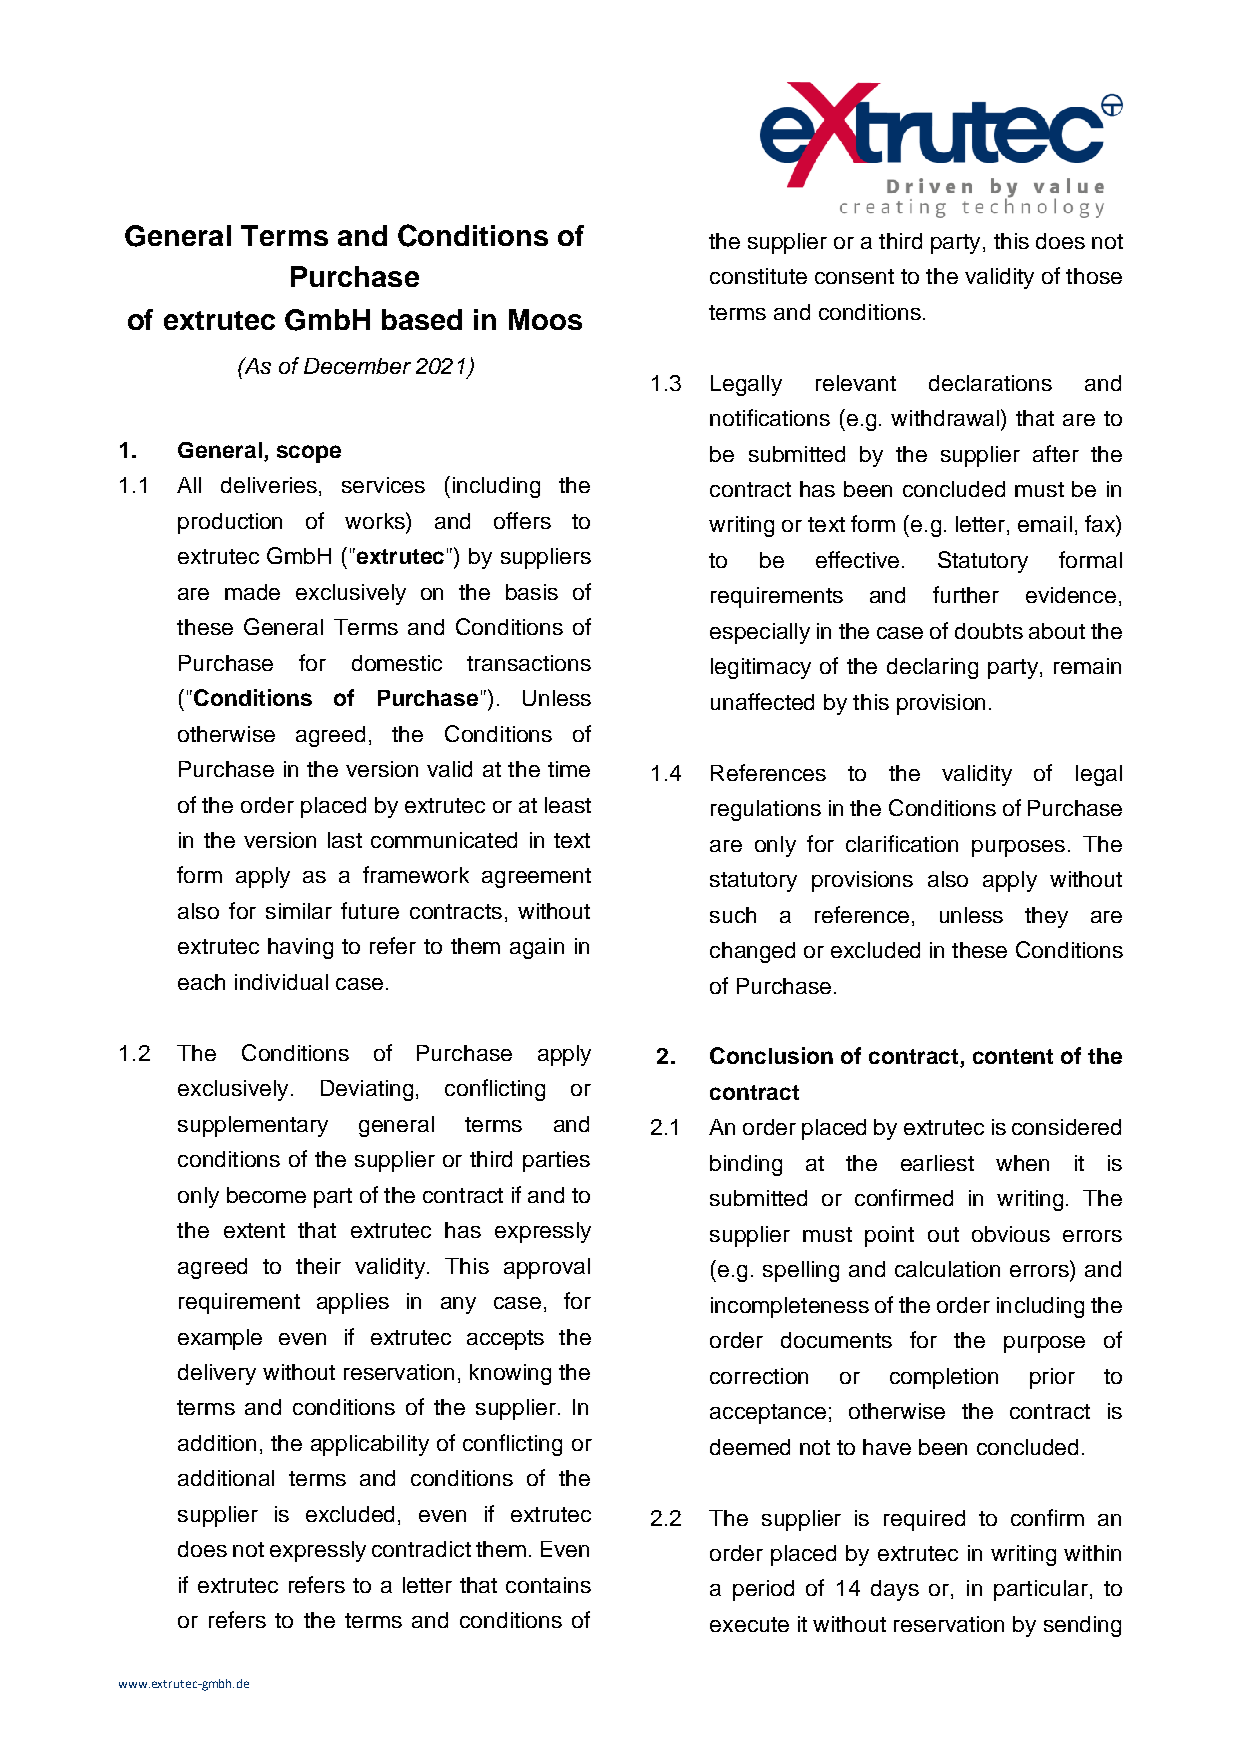 Image resolution: width=1241 pixels, height=1756 pixels. What do you see at coordinates (1046, 917) in the screenshot?
I see `they` at bounding box center [1046, 917].
